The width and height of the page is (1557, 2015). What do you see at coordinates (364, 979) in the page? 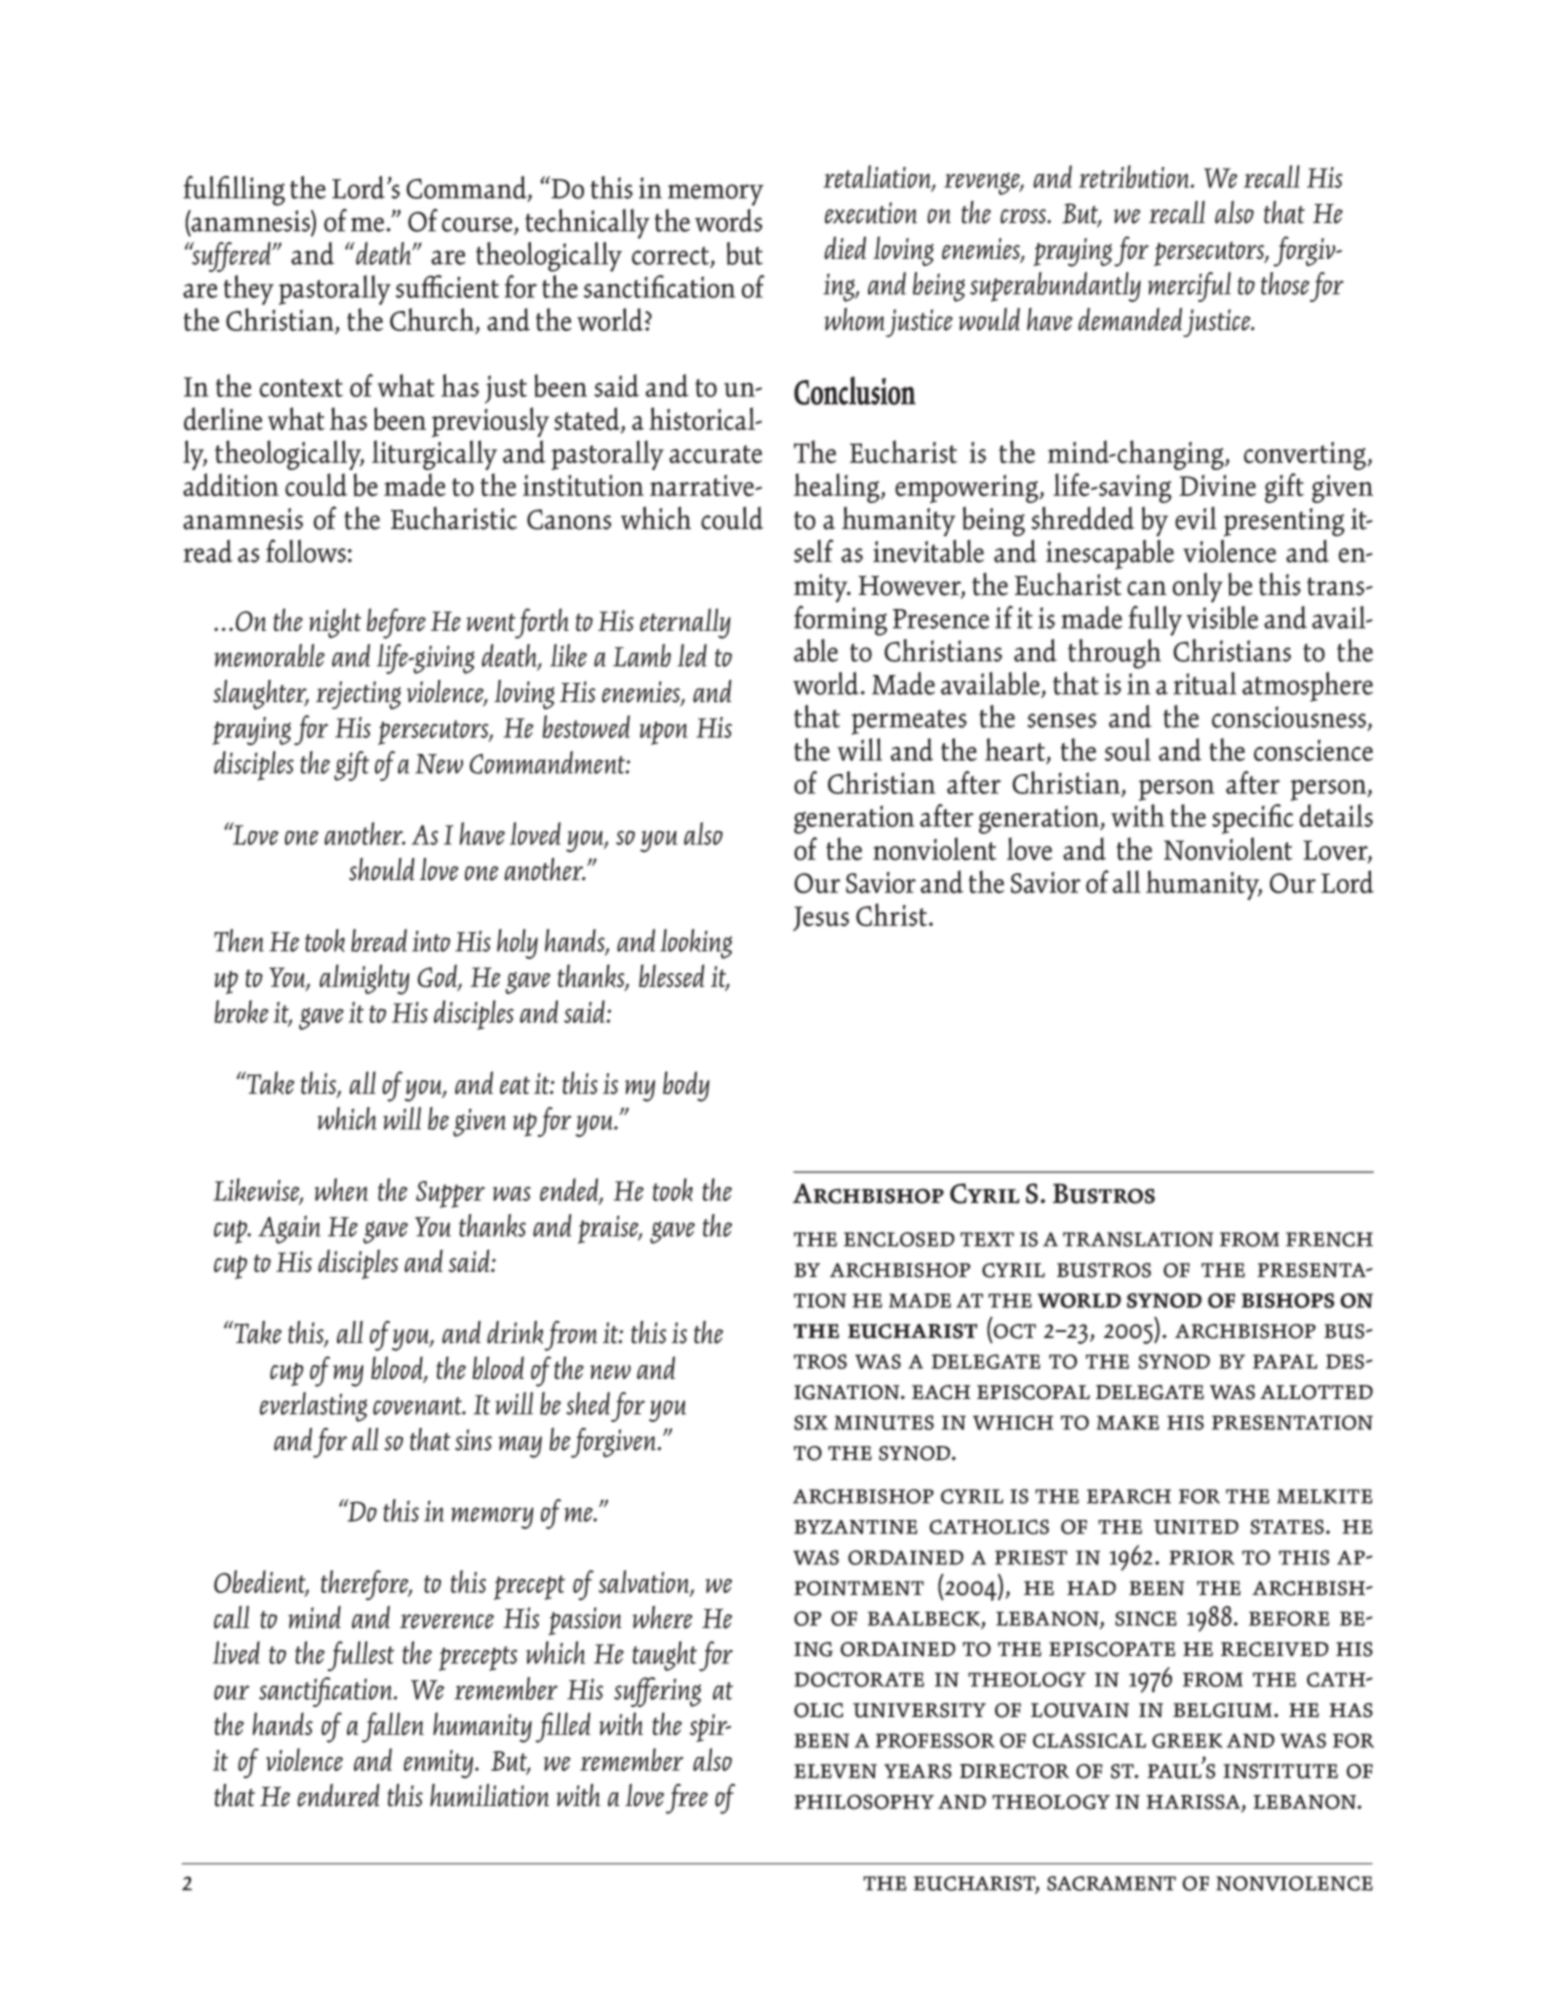
I see `almighty` at bounding box center [364, 979].
